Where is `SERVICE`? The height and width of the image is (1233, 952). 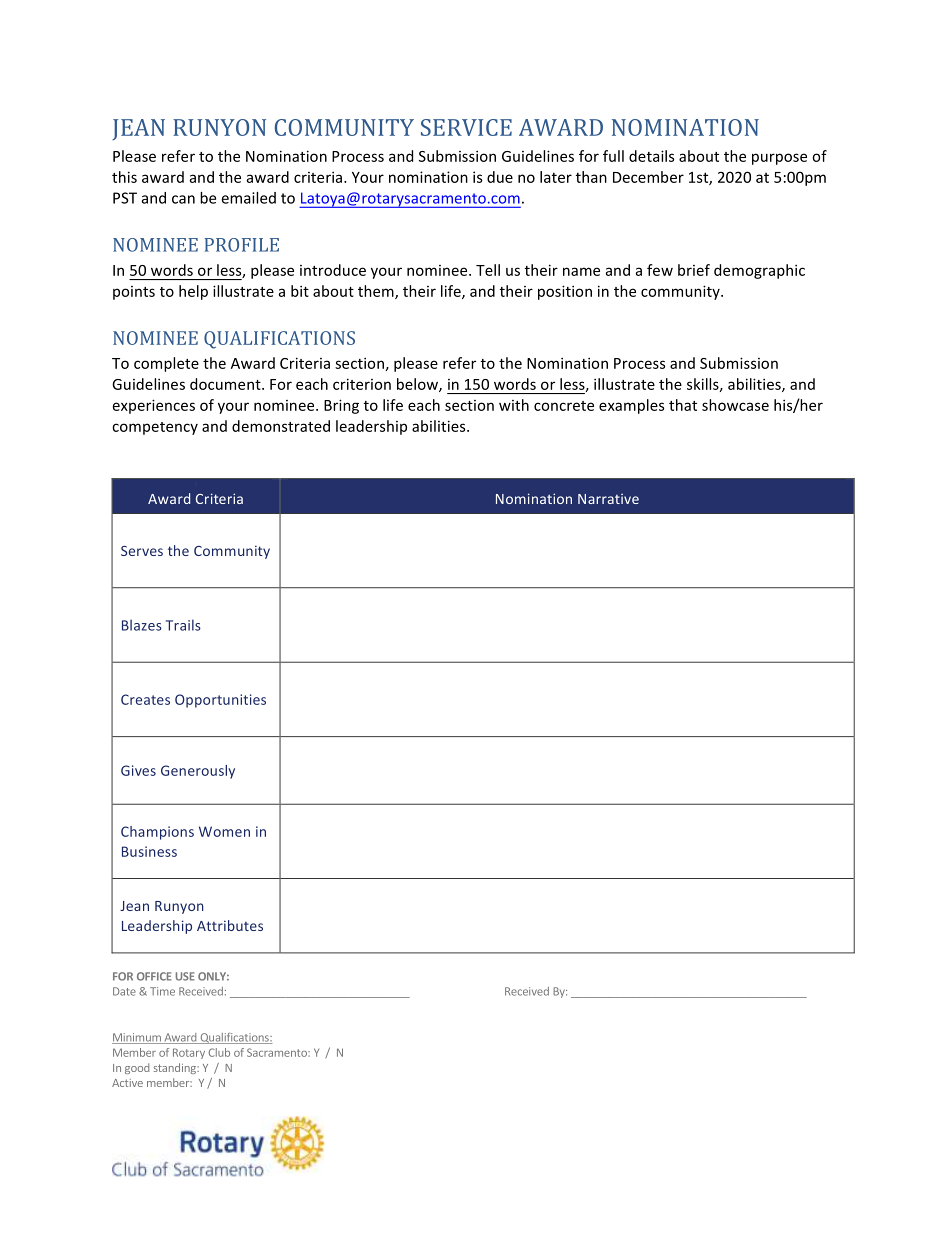
SERVICE is located at coordinates (466, 127).
